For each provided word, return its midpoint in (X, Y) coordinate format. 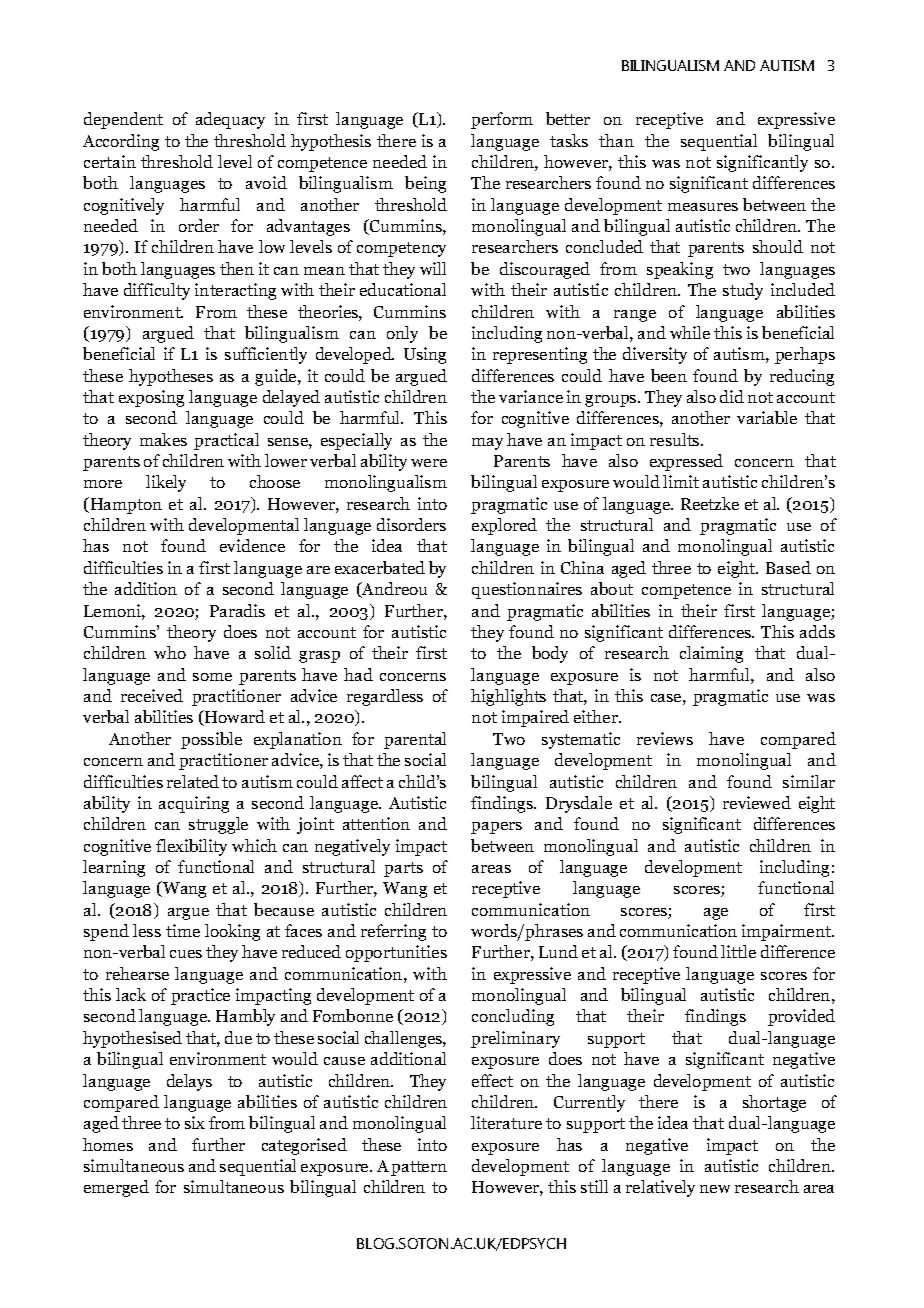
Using (425, 355)
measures (703, 207)
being (425, 184)
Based (788, 567)
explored (504, 526)
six (195, 1122)
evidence (252, 545)
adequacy (230, 120)
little (738, 951)
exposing (151, 398)
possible (211, 740)
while (690, 332)
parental (415, 740)
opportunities (396, 953)
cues (186, 954)
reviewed (757, 802)
